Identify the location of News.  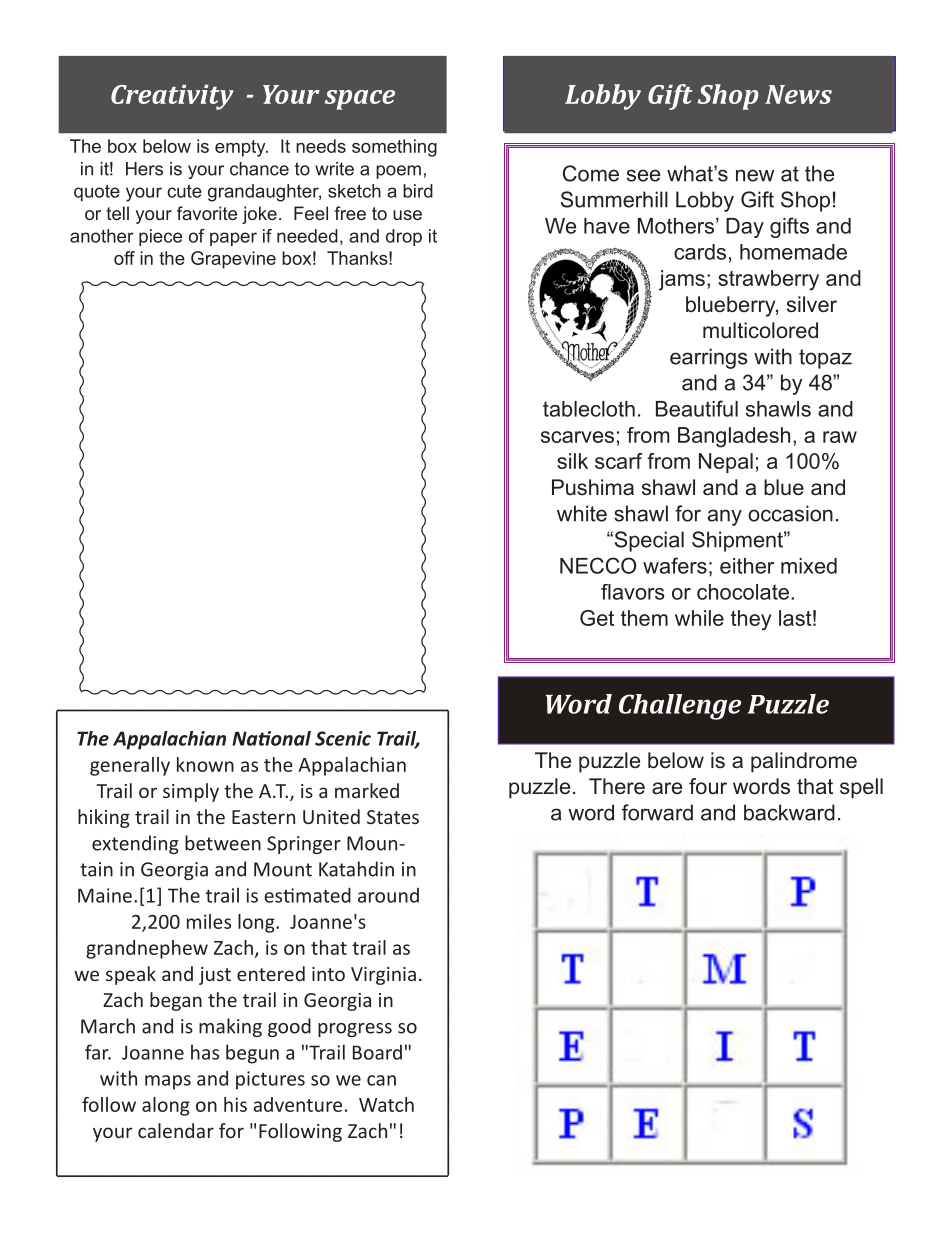
(798, 94).
